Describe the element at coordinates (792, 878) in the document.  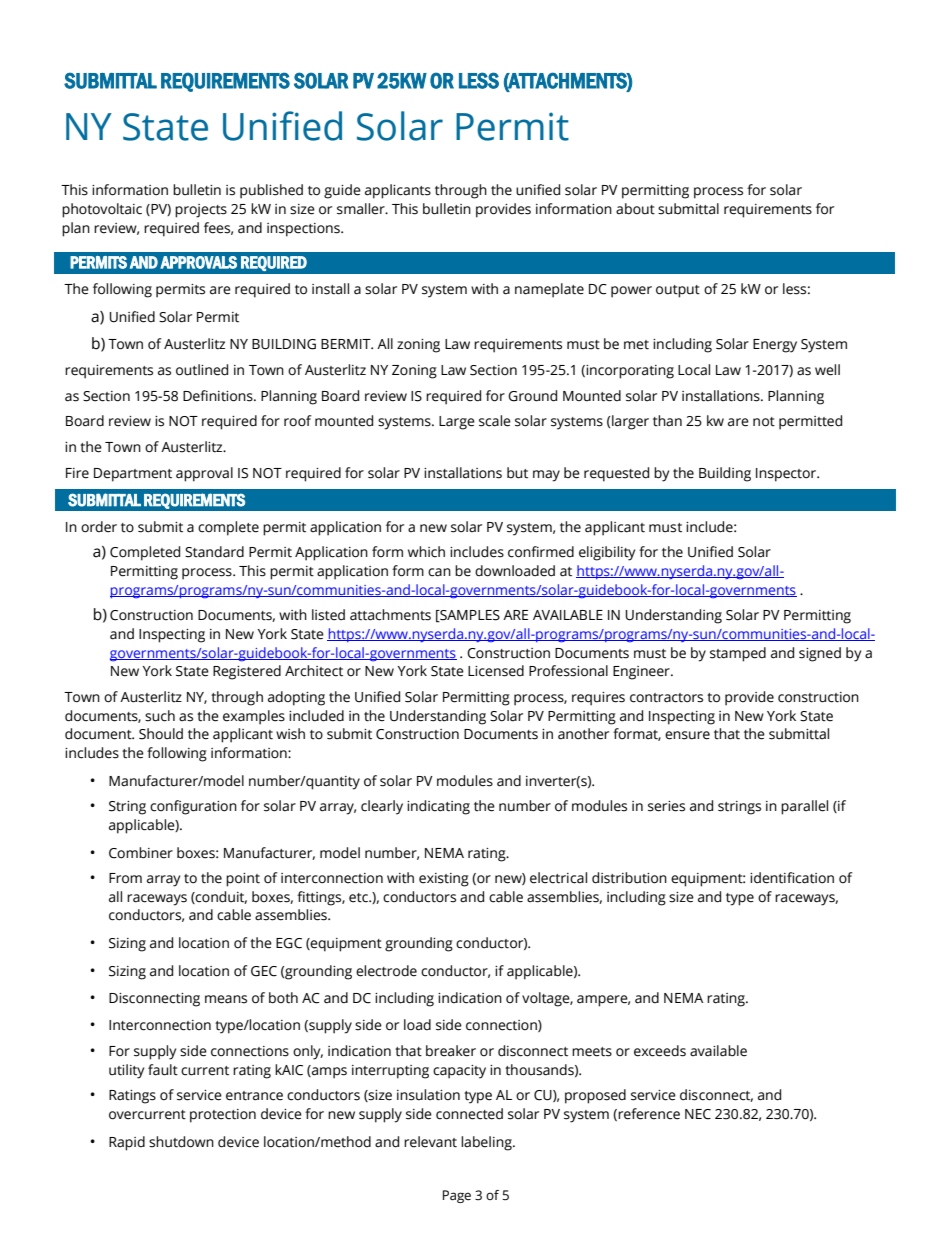
I see `identification` at that location.
